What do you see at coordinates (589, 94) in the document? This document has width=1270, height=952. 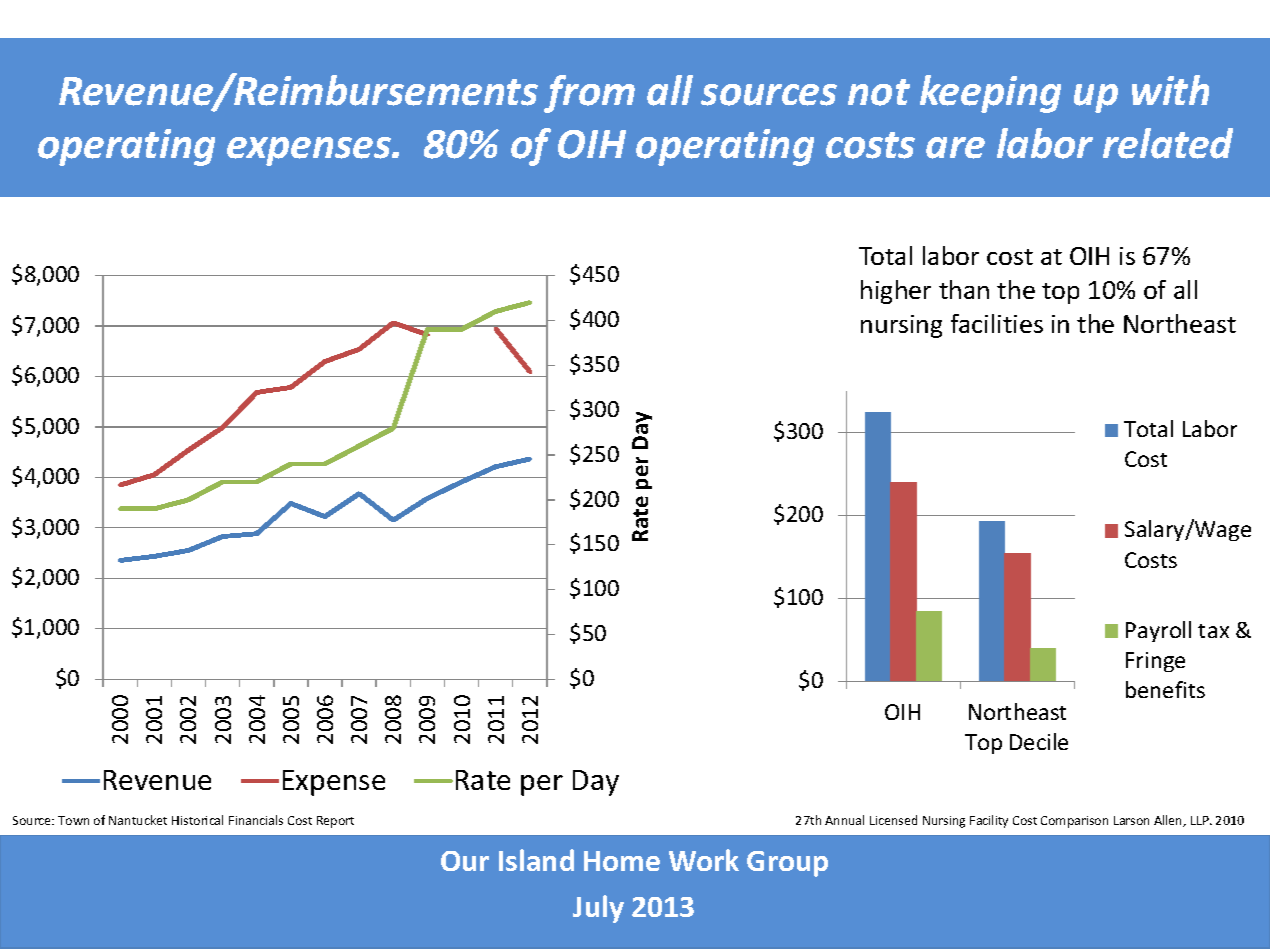 I see `from` at bounding box center [589, 94].
